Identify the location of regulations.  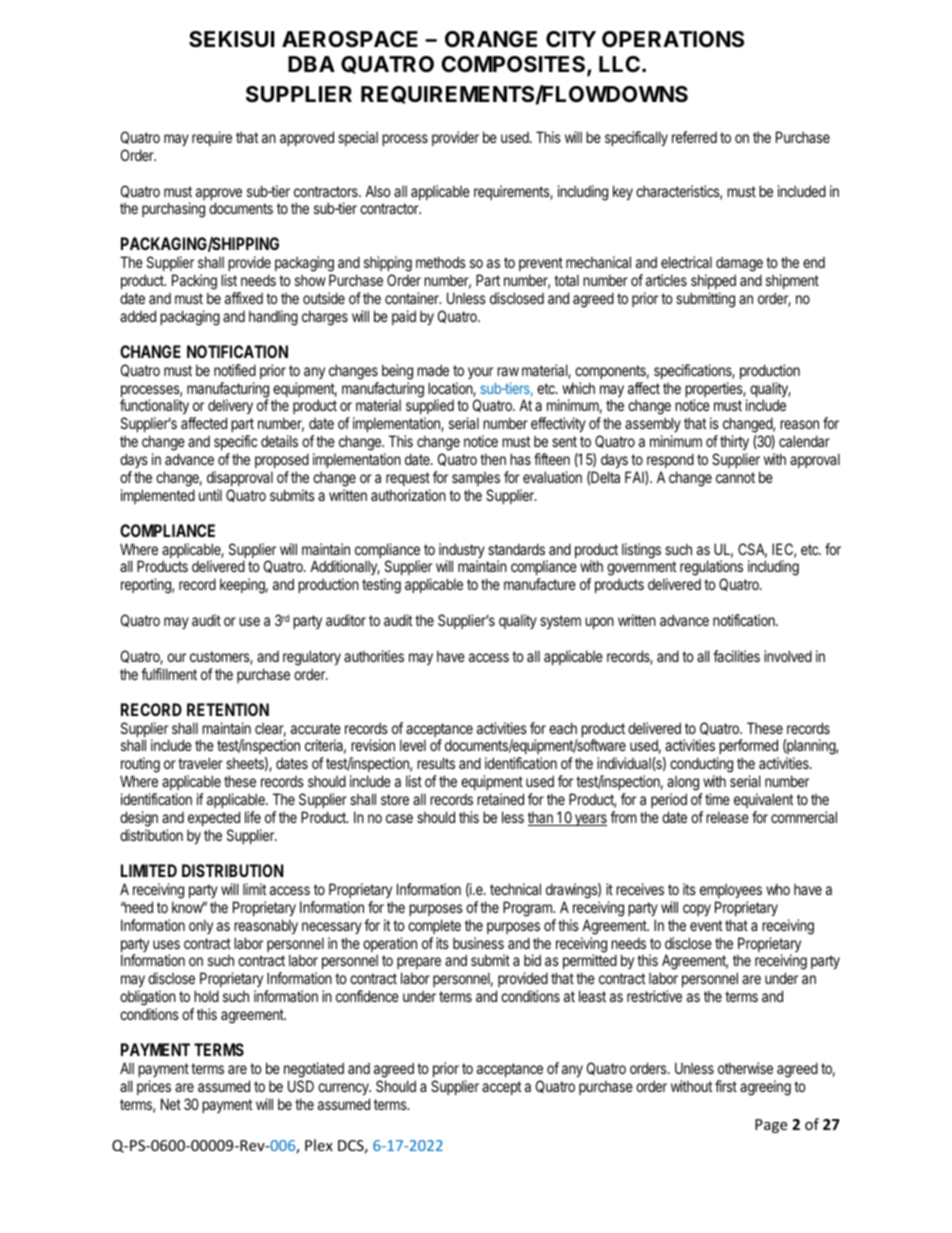
(711, 569).
